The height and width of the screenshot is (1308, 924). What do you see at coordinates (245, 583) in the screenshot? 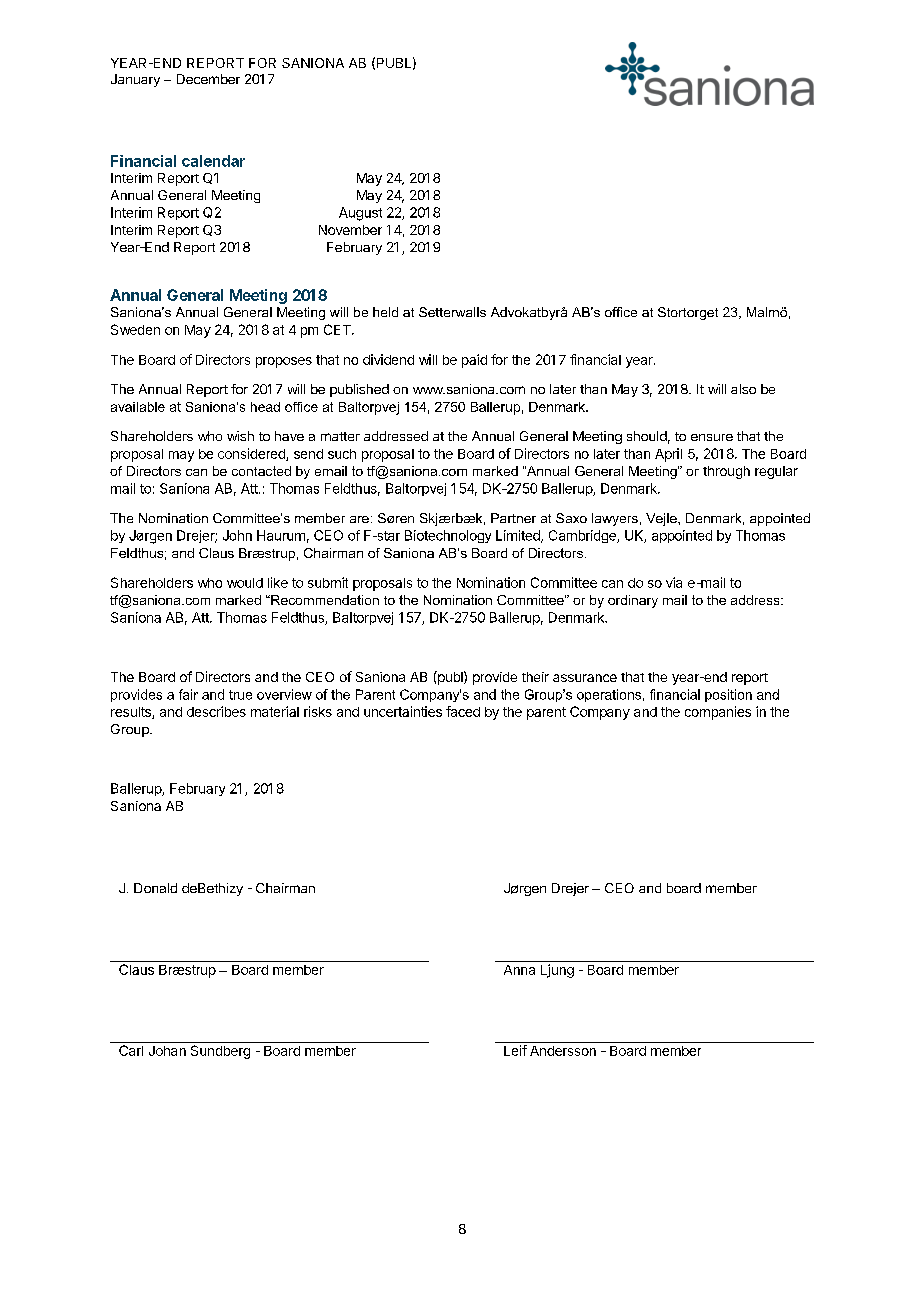
I see `would` at bounding box center [245, 583].
